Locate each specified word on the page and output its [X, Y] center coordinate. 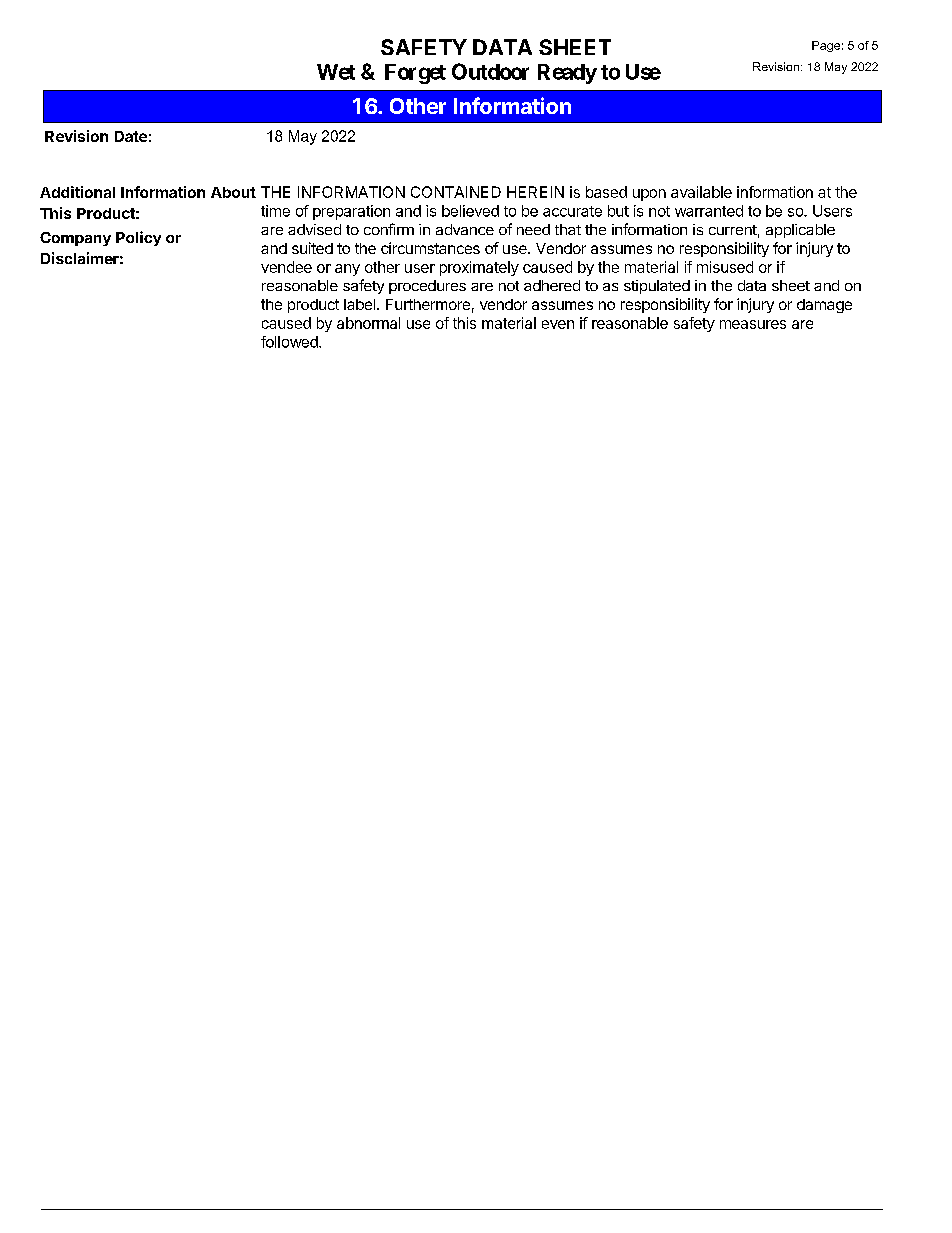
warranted [709, 211]
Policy [138, 238]
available [701, 192]
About [233, 192]
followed [290, 342]
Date [131, 136]
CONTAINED [456, 192]
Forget [415, 74]
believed [470, 211]
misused [725, 267]
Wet [336, 72]
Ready [567, 74]
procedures [427, 287]
